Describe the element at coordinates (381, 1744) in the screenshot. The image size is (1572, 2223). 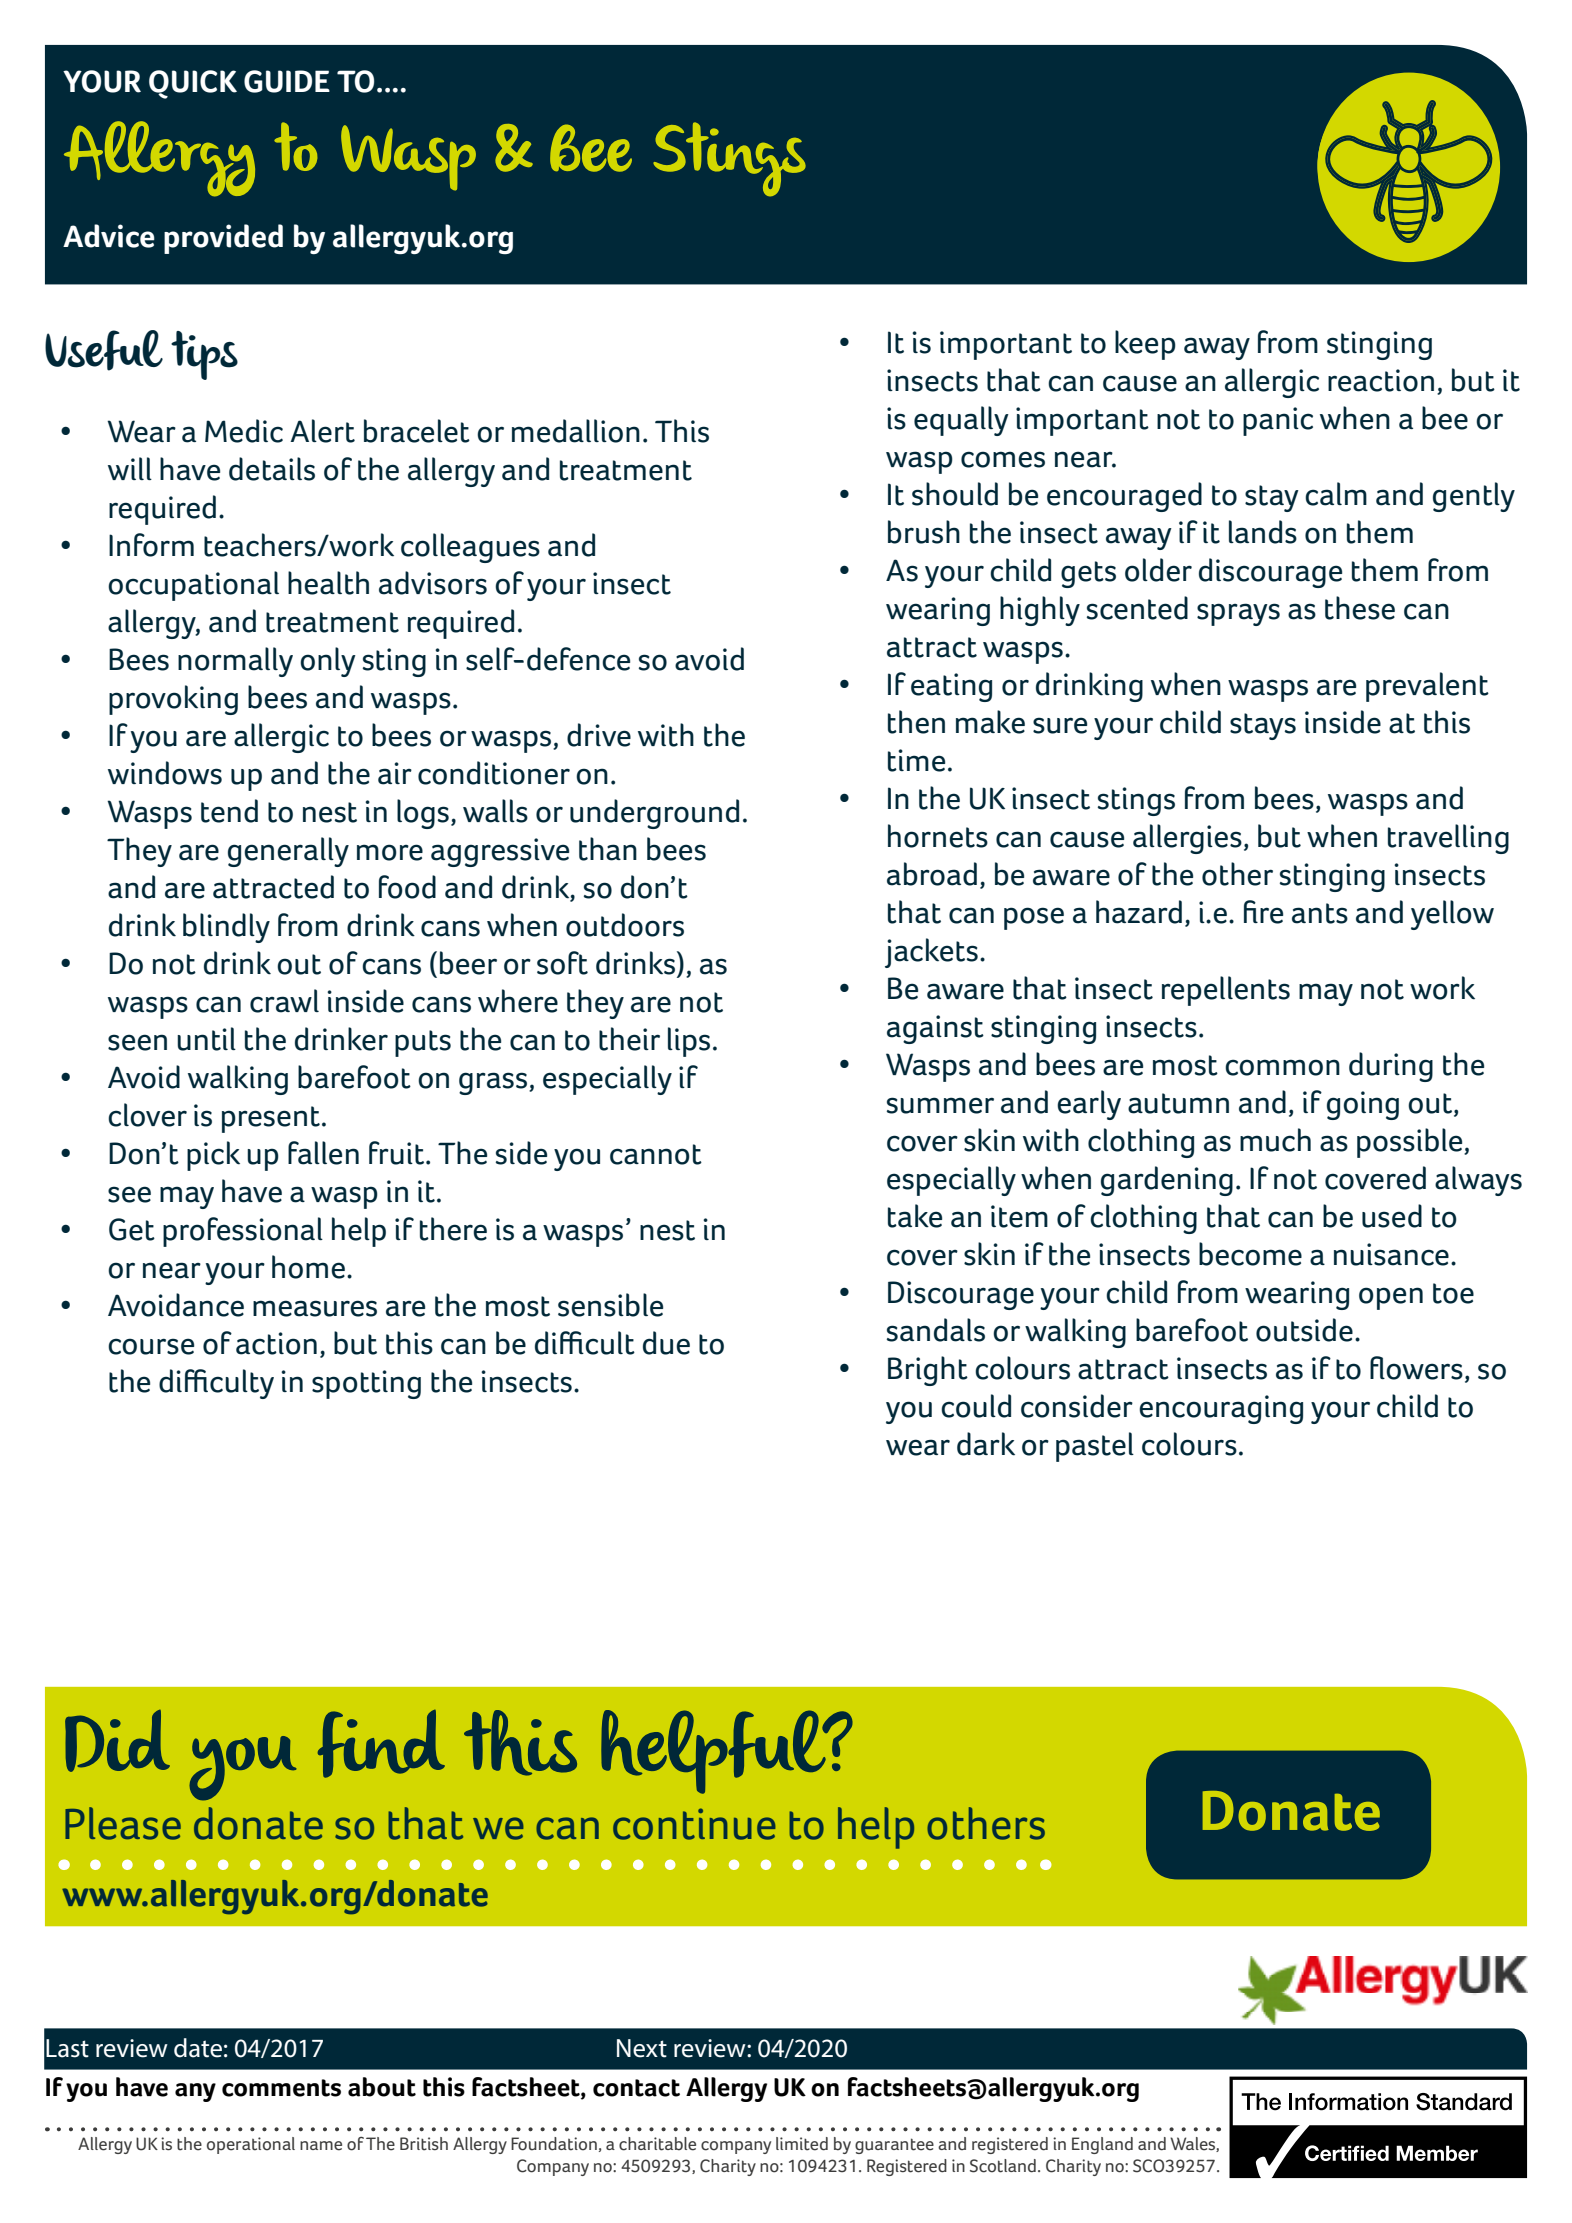
I see `find` at that location.
